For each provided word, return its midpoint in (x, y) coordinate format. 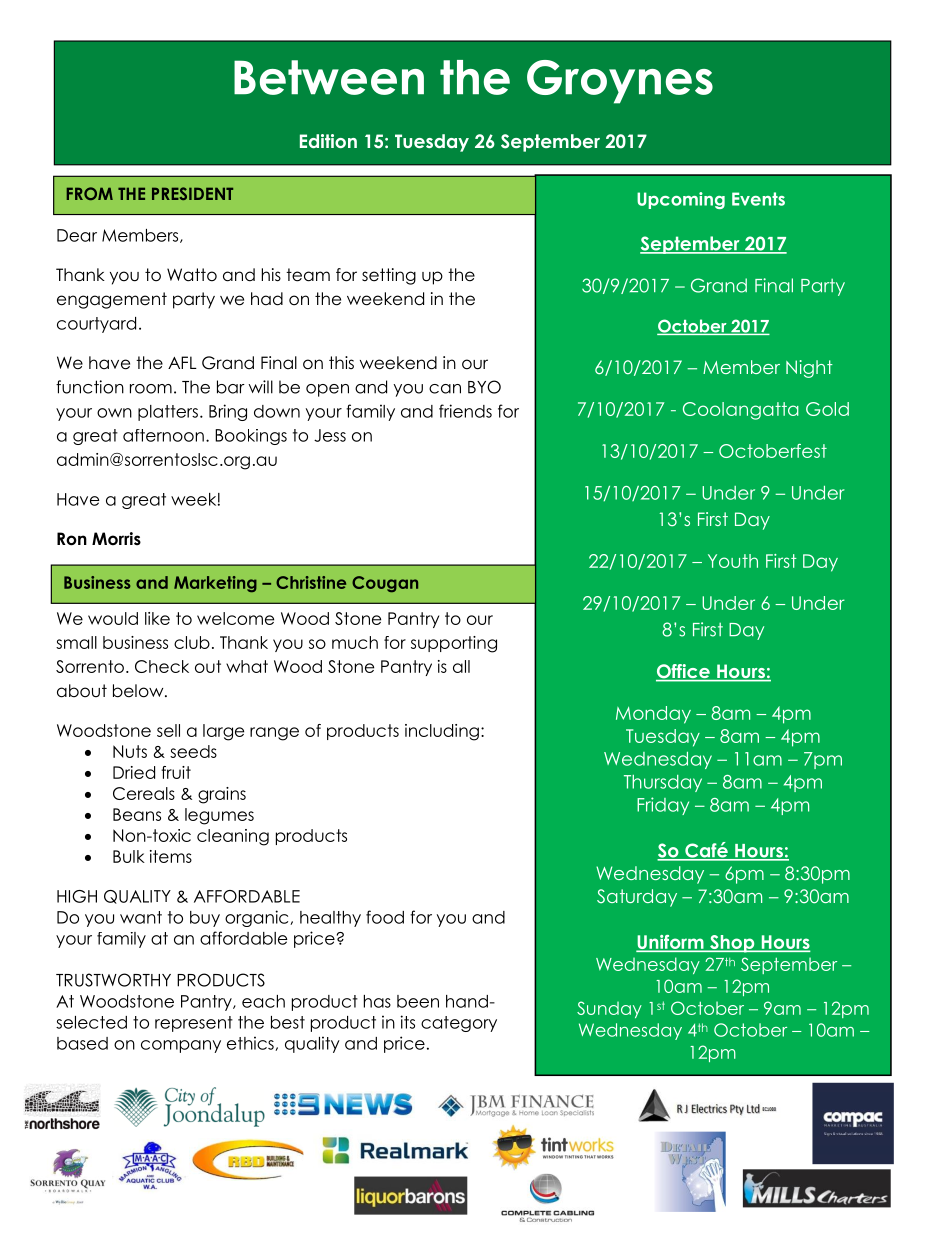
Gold (827, 409)
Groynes (620, 82)
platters (168, 413)
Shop (732, 944)
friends (465, 411)
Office (684, 672)
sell (168, 730)
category (459, 1024)
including (442, 732)
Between (329, 77)
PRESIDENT (192, 193)
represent (194, 1024)
